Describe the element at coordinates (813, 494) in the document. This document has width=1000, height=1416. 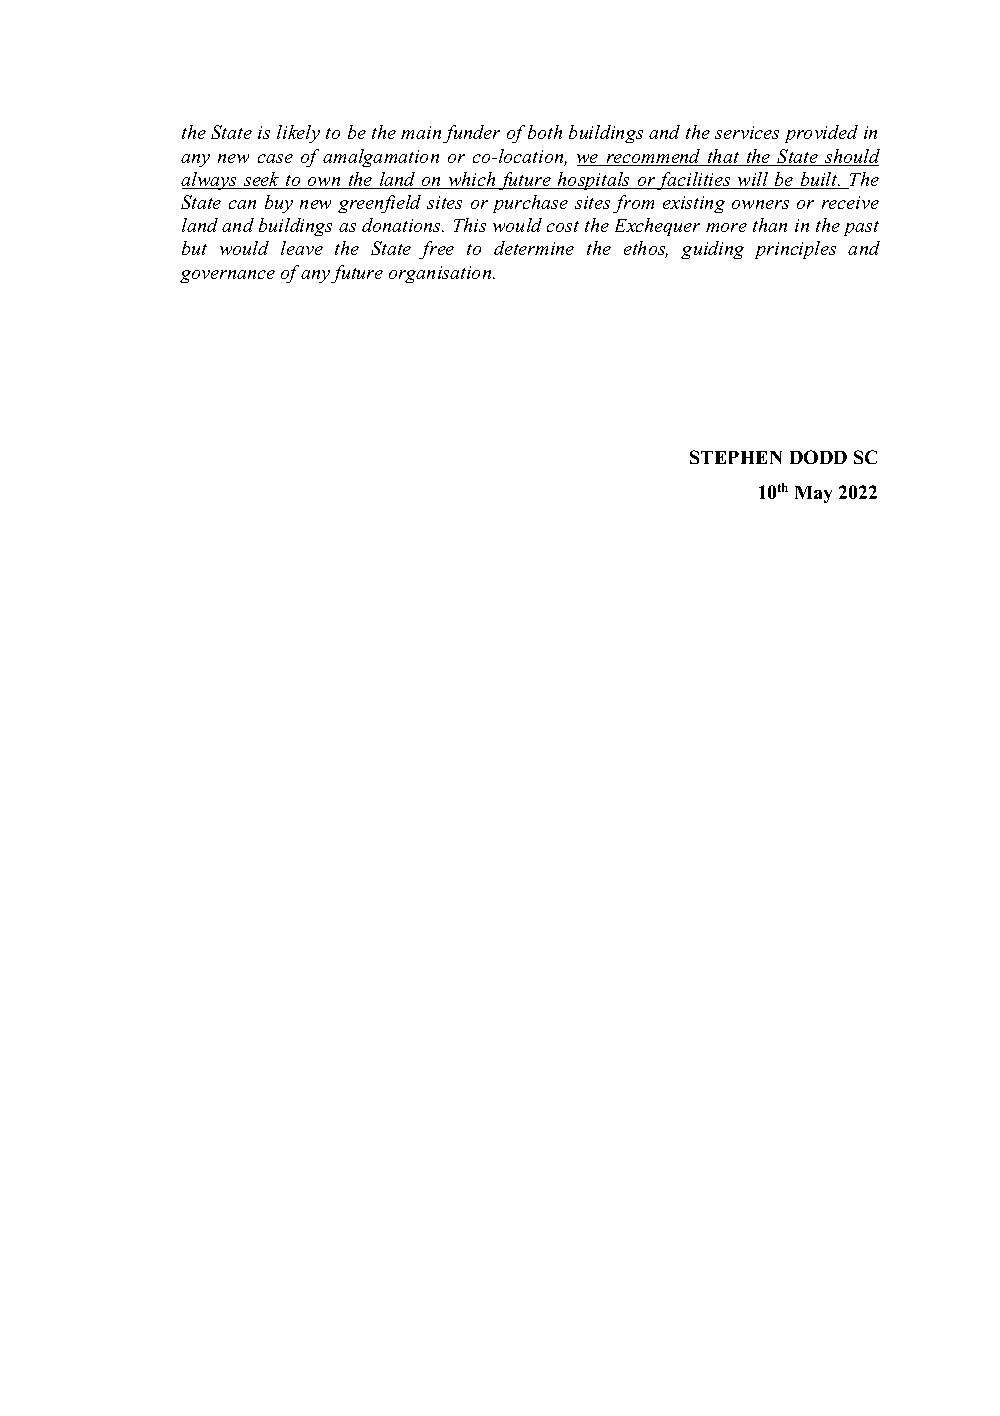
I see `May` at that location.
